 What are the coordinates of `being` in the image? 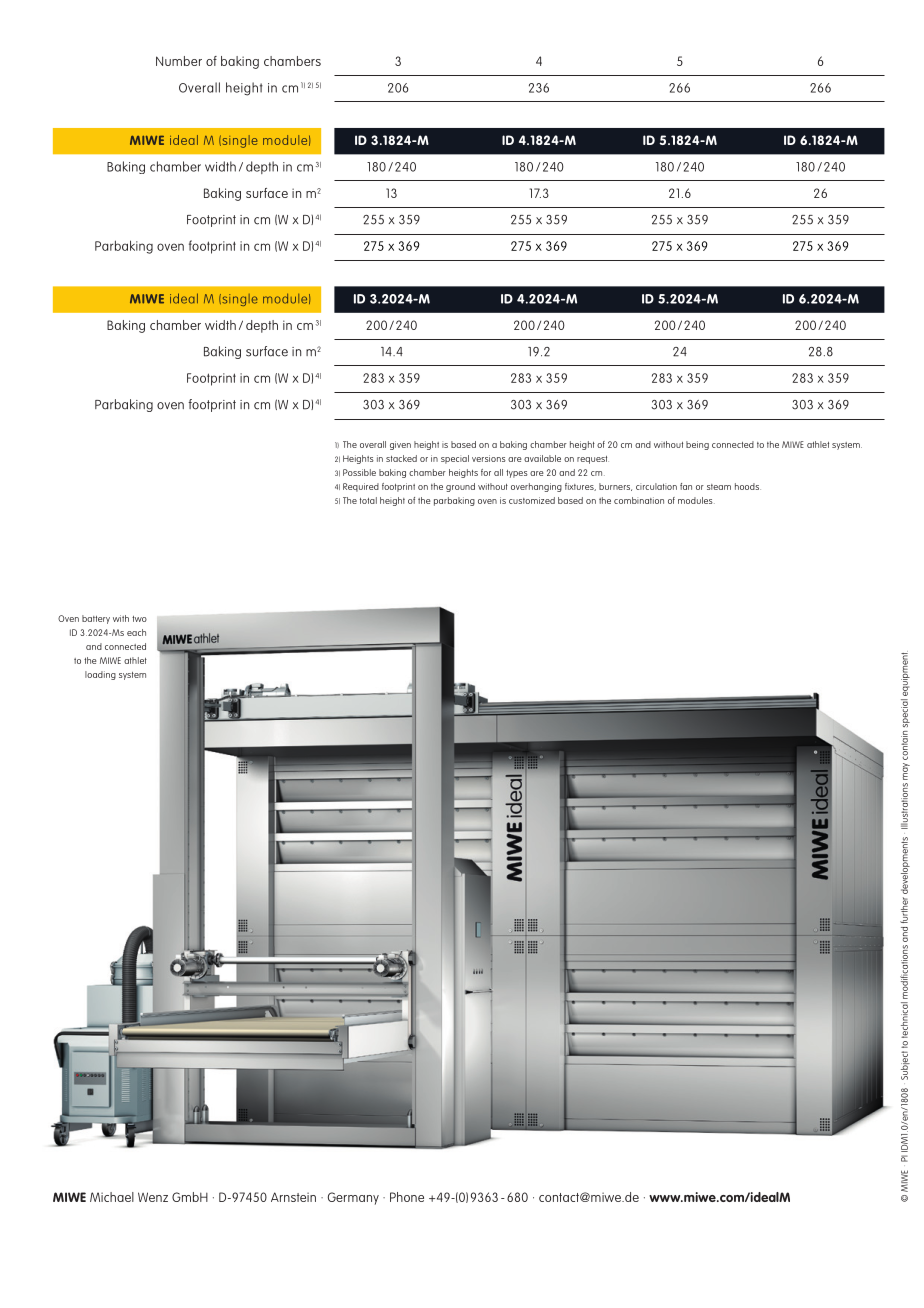 It's located at (697, 445).
